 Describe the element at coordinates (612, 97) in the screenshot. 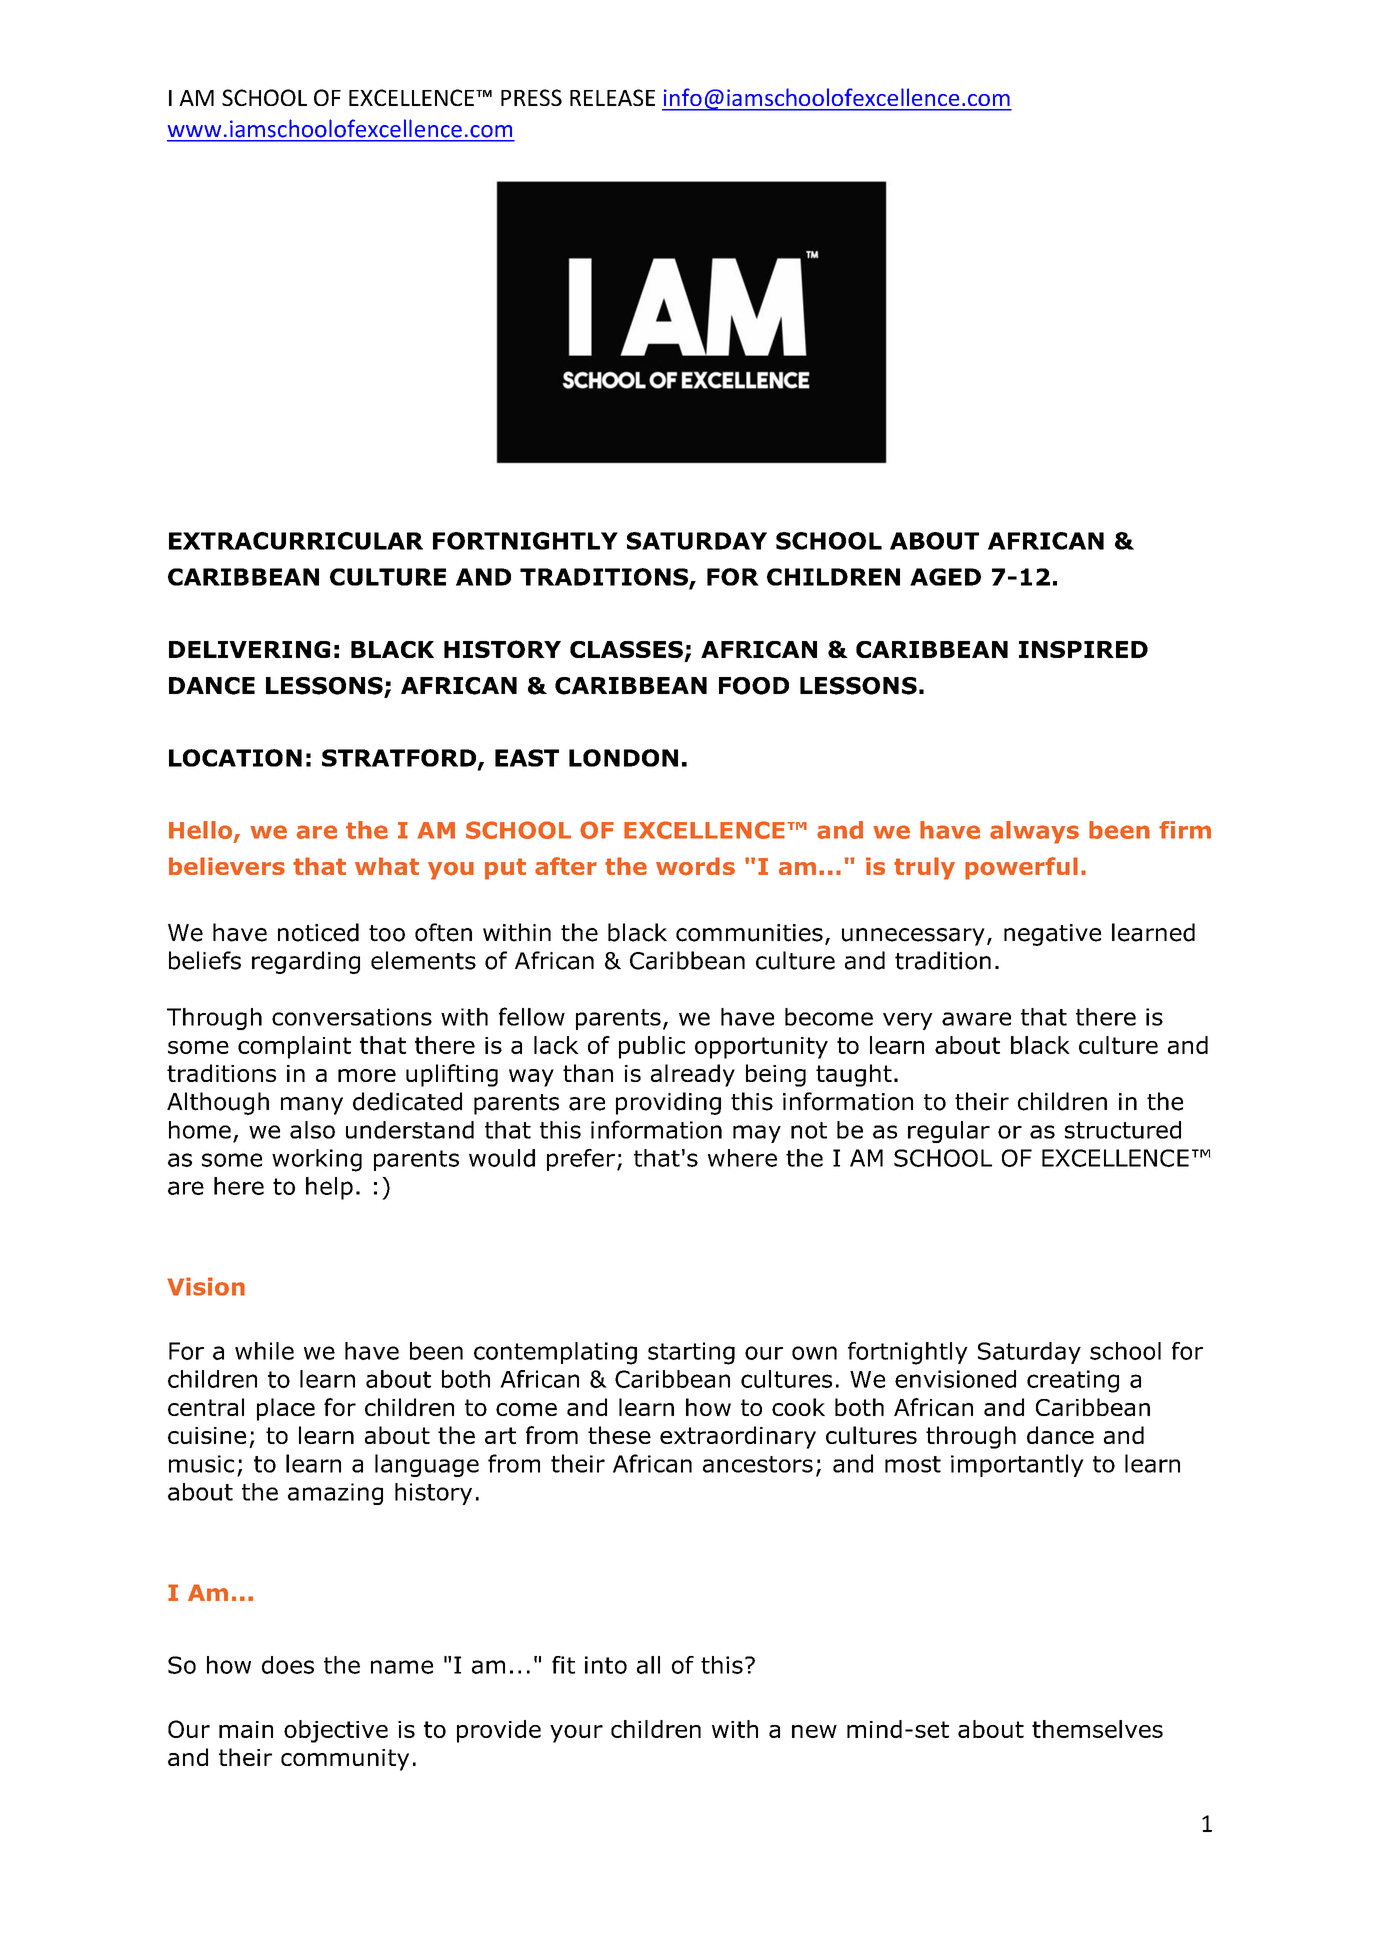

I see `RELEASE` at that location.
